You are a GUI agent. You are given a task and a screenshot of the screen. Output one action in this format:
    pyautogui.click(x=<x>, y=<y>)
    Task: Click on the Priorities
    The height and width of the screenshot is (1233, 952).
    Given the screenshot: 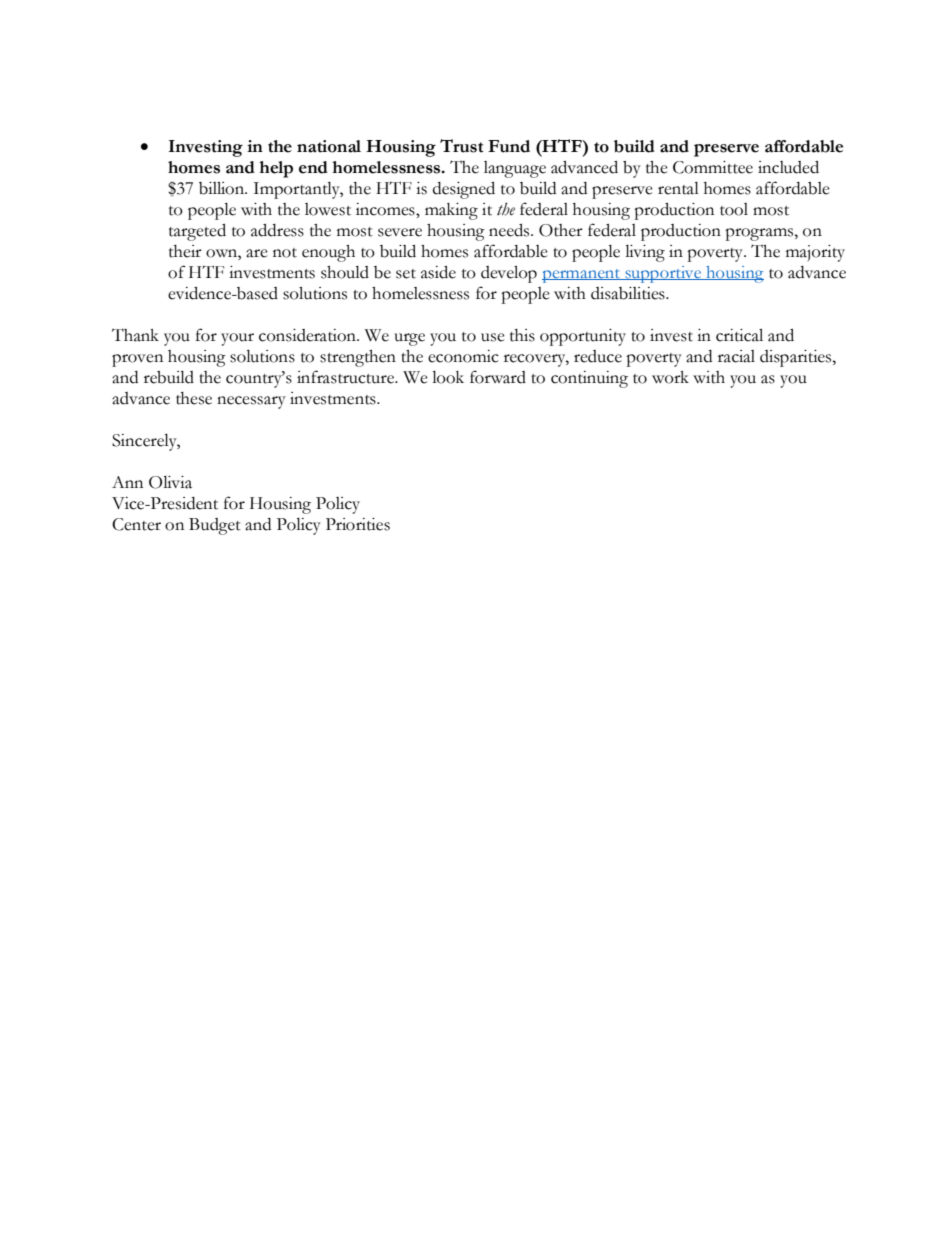 What is the action you would take?
    pyautogui.click(x=358, y=524)
